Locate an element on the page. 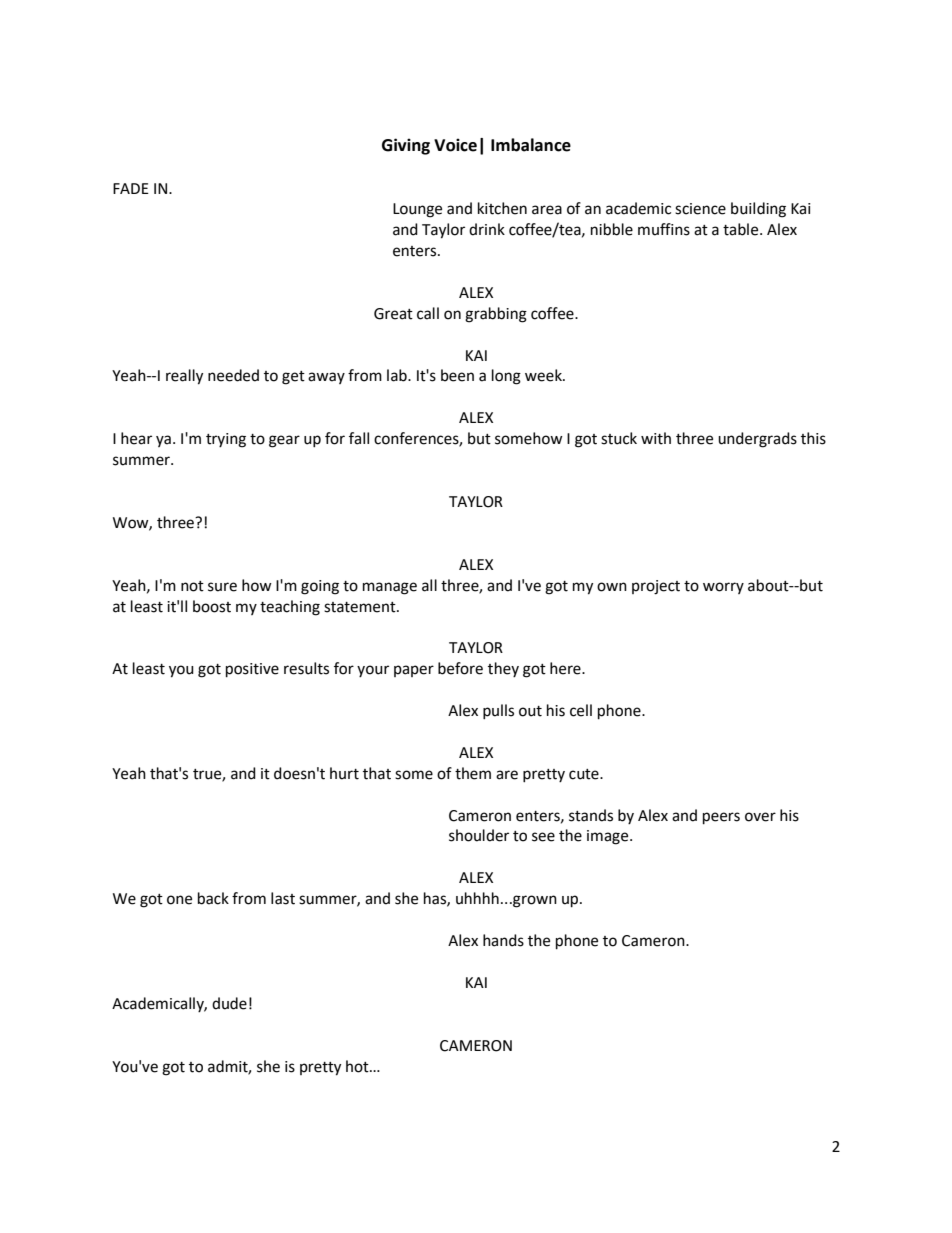 This page has width=952, height=1233. FADE is located at coordinates (131, 188).
